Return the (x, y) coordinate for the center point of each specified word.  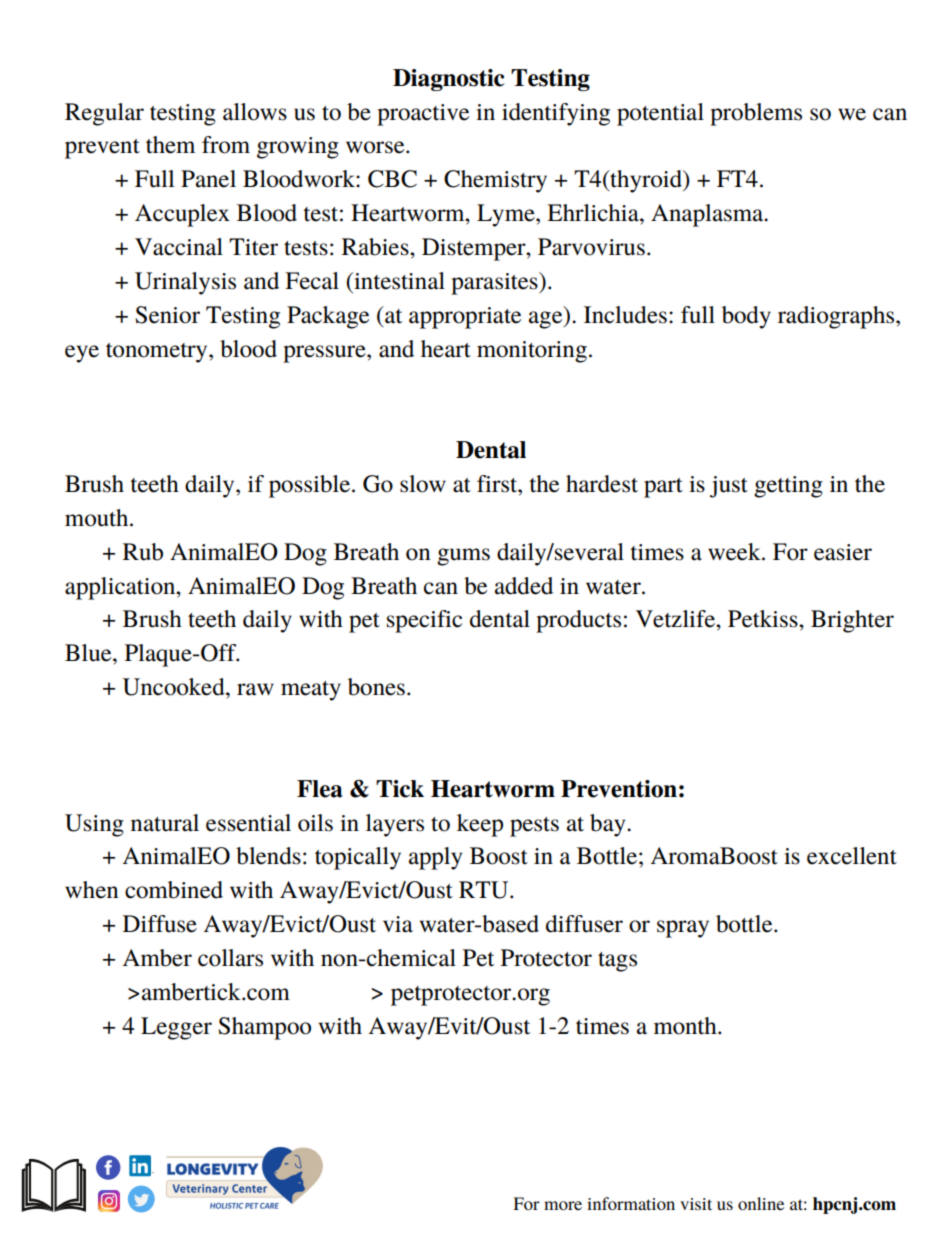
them (170, 145)
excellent (852, 856)
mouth (98, 518)
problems (756, 114)
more (563, 1205)
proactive (423, 115)
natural (165, 823)
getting (788, 487)
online (761, 1203)
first (498, 484)
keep (480, 825)
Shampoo (264, 1028)
